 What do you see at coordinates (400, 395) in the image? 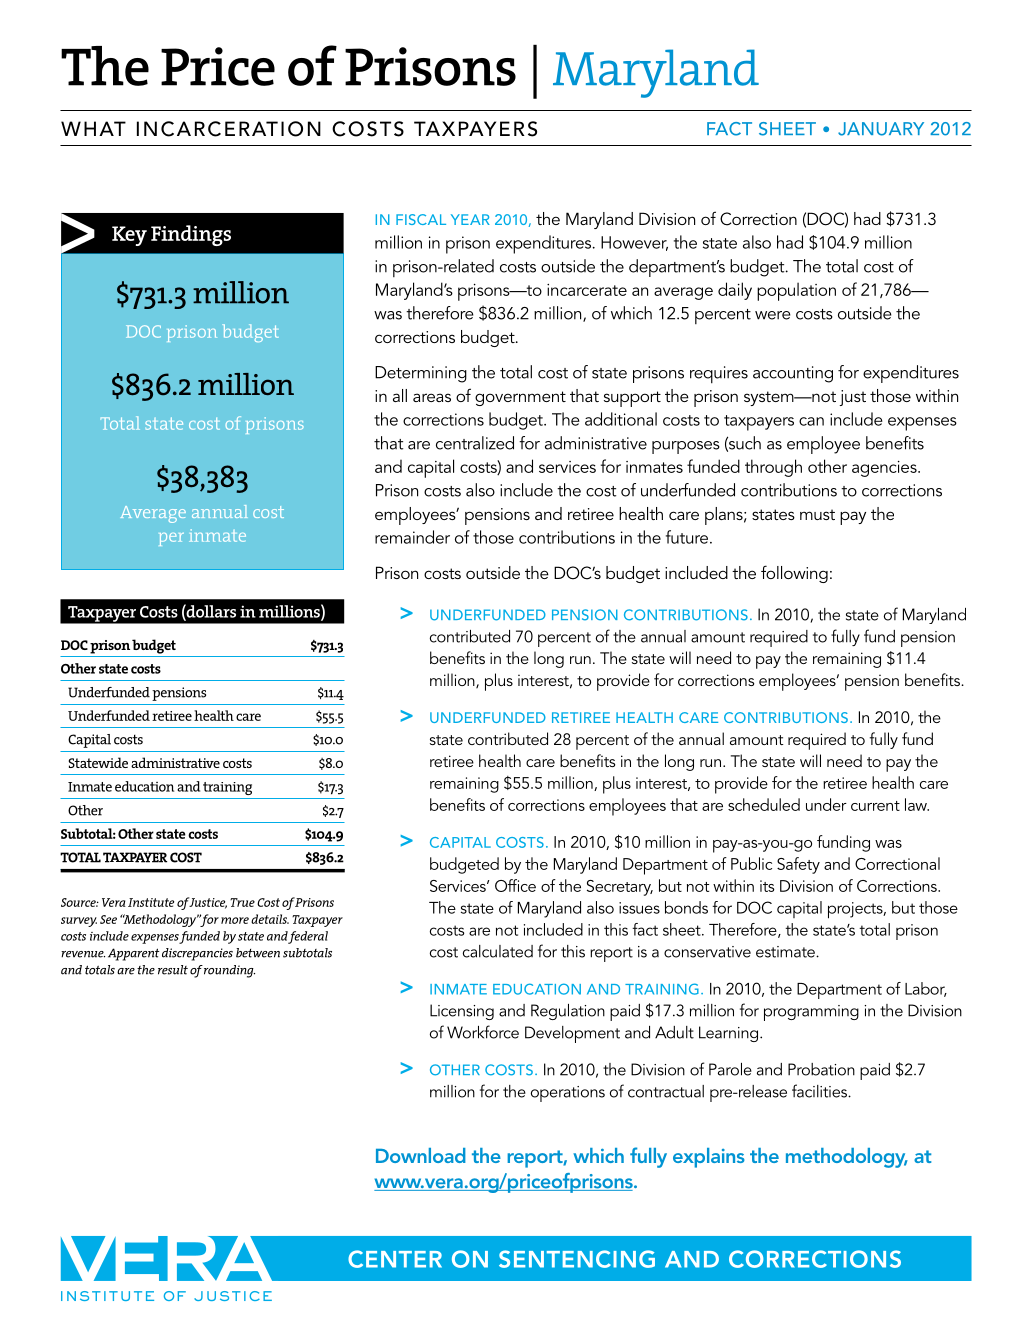
I see `all` at bounding box center [400, 395].
